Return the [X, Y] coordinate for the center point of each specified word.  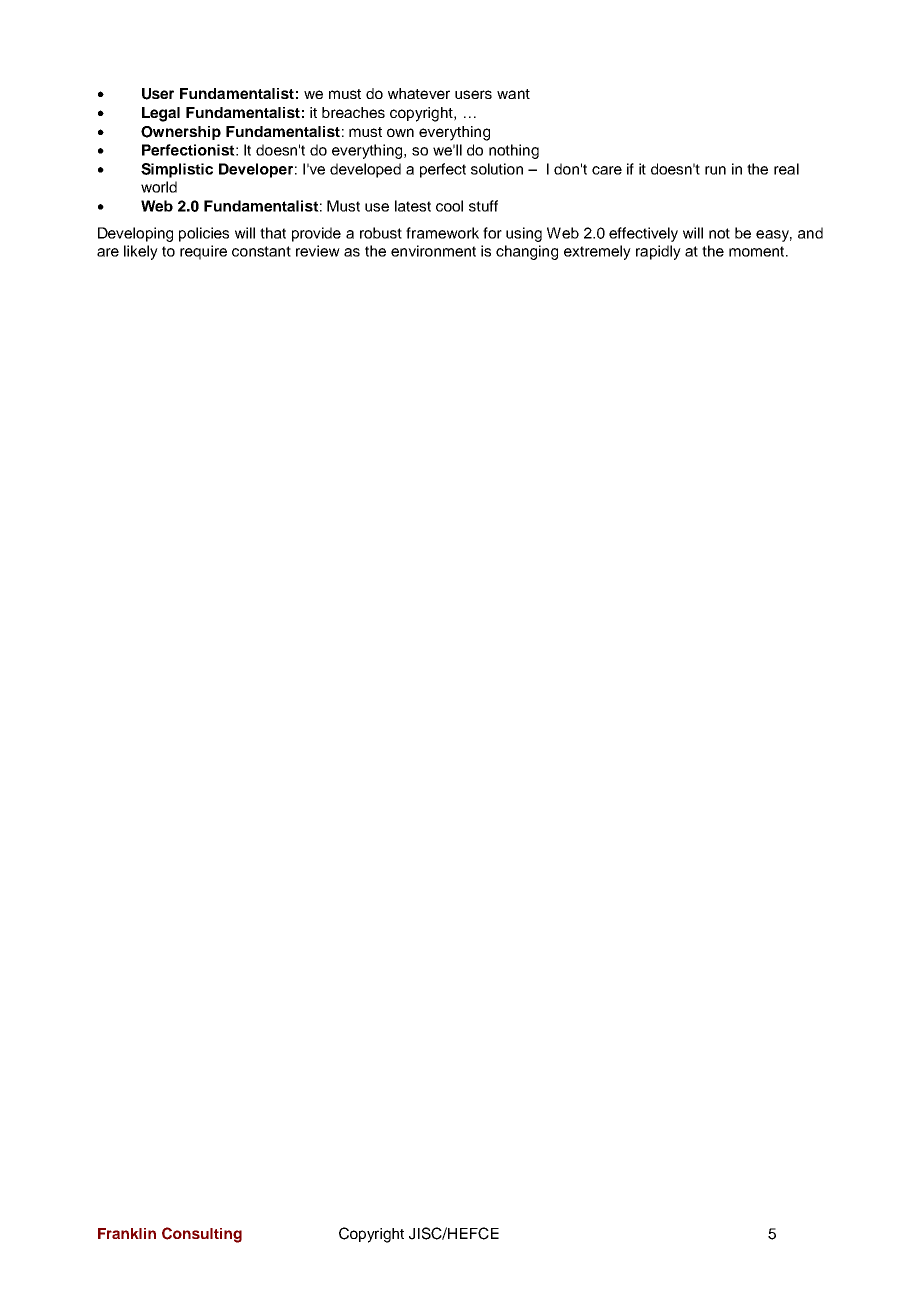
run [715, 170]
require [203, 252]
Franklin [127, 1233]
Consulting [202, 1235]
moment [758, 251]
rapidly [658, 252]
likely [141, 252]
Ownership [181, 133]
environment [433, 251]
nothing [514, 151]
